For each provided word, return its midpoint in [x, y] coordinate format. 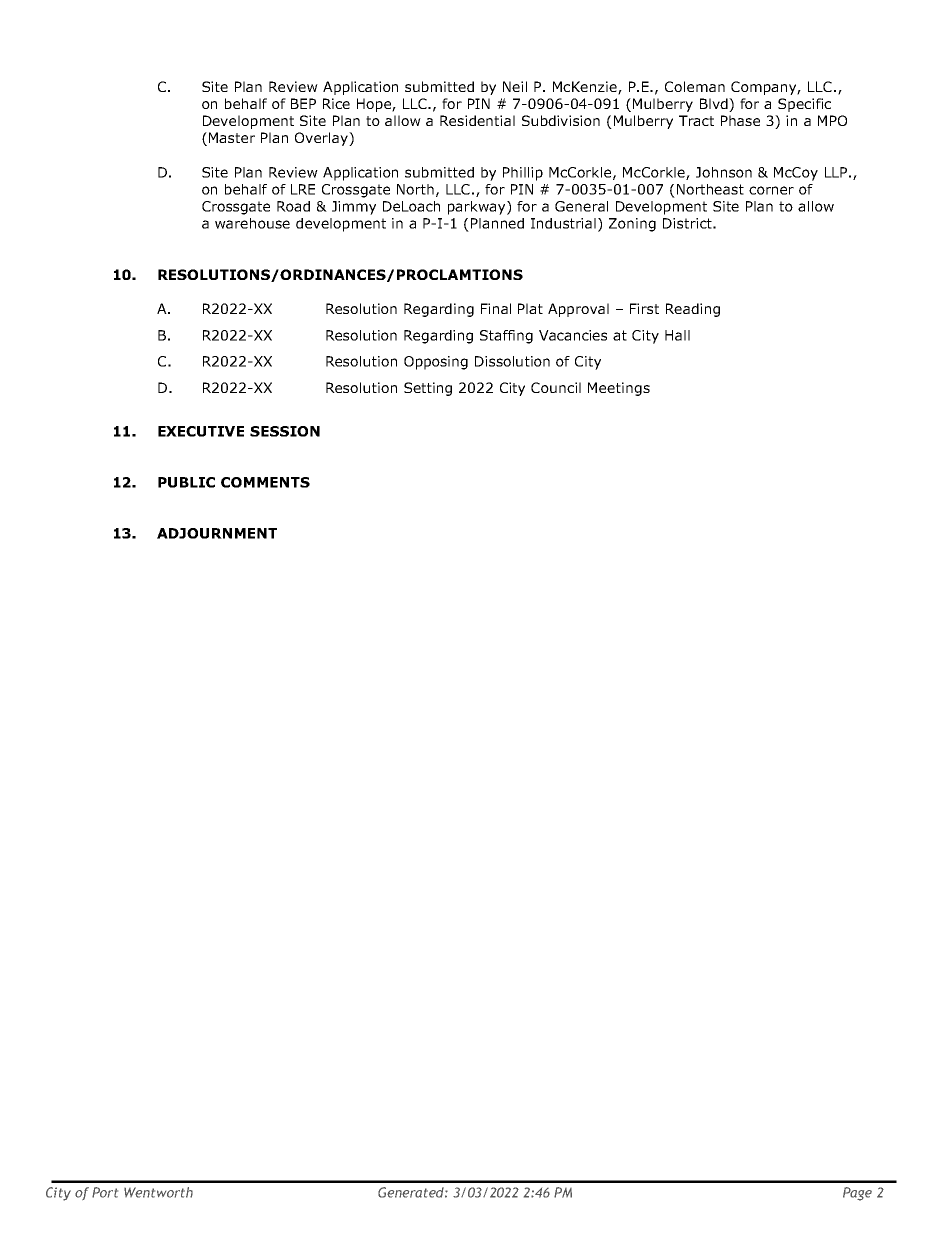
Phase [740, 120]
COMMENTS [265, 482]
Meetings [619, 389]
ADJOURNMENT [217, 533]
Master [232, 137]
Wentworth [158, 1192]
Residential [477, 120]
